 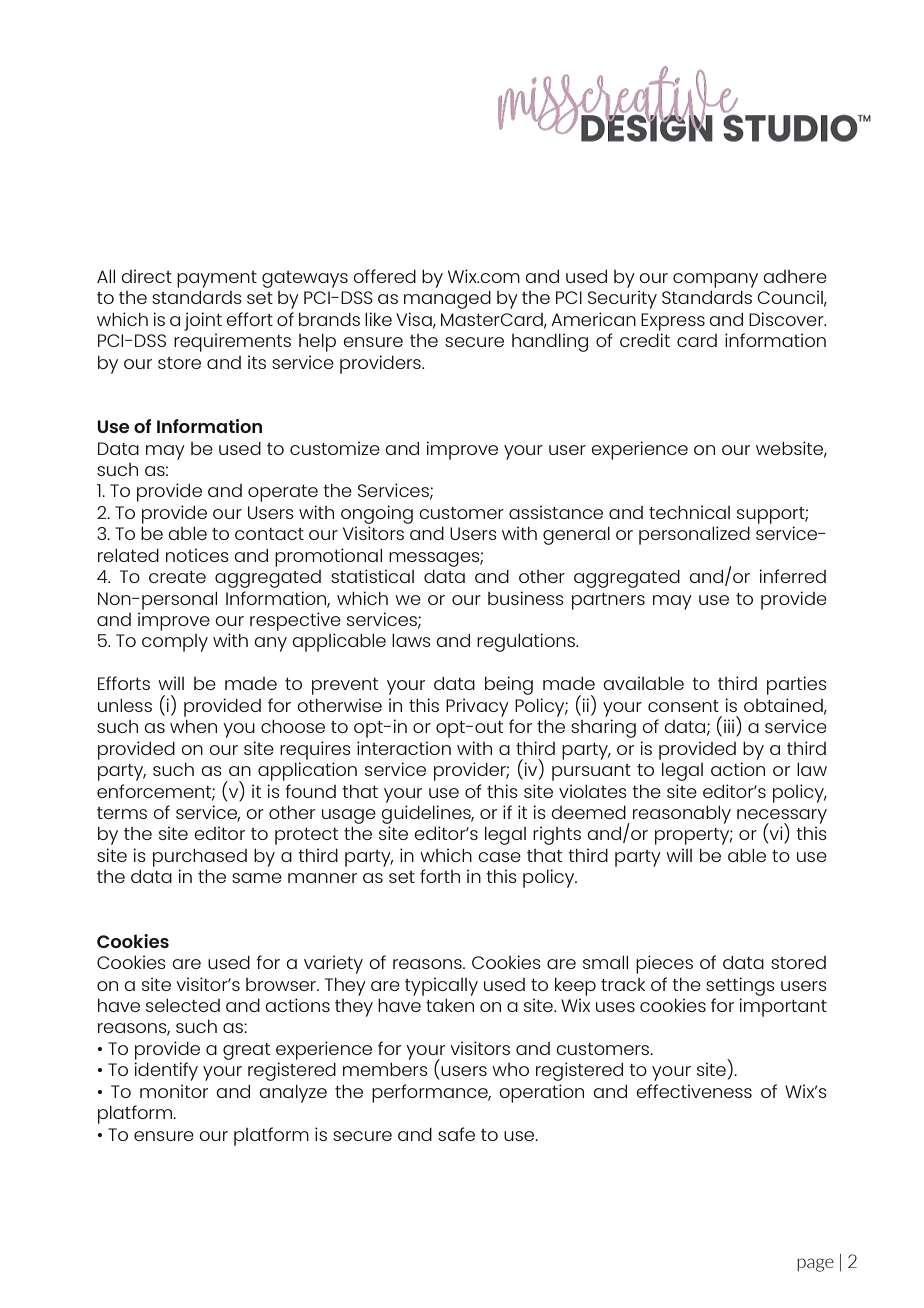 I want to click on company, so click(x=715, y=280).
